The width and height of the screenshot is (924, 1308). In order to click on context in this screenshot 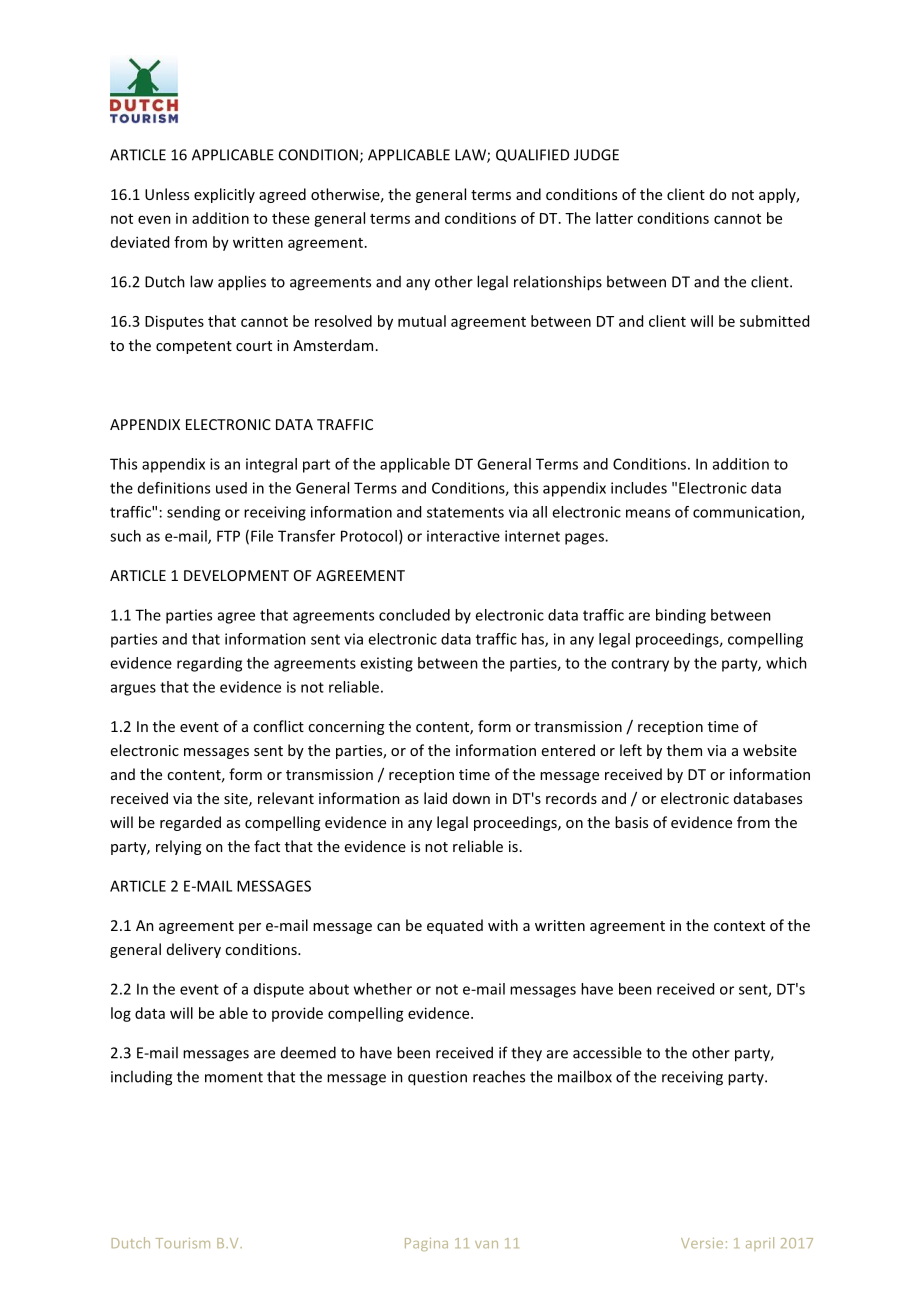, I will do `click(739, 926)`.
